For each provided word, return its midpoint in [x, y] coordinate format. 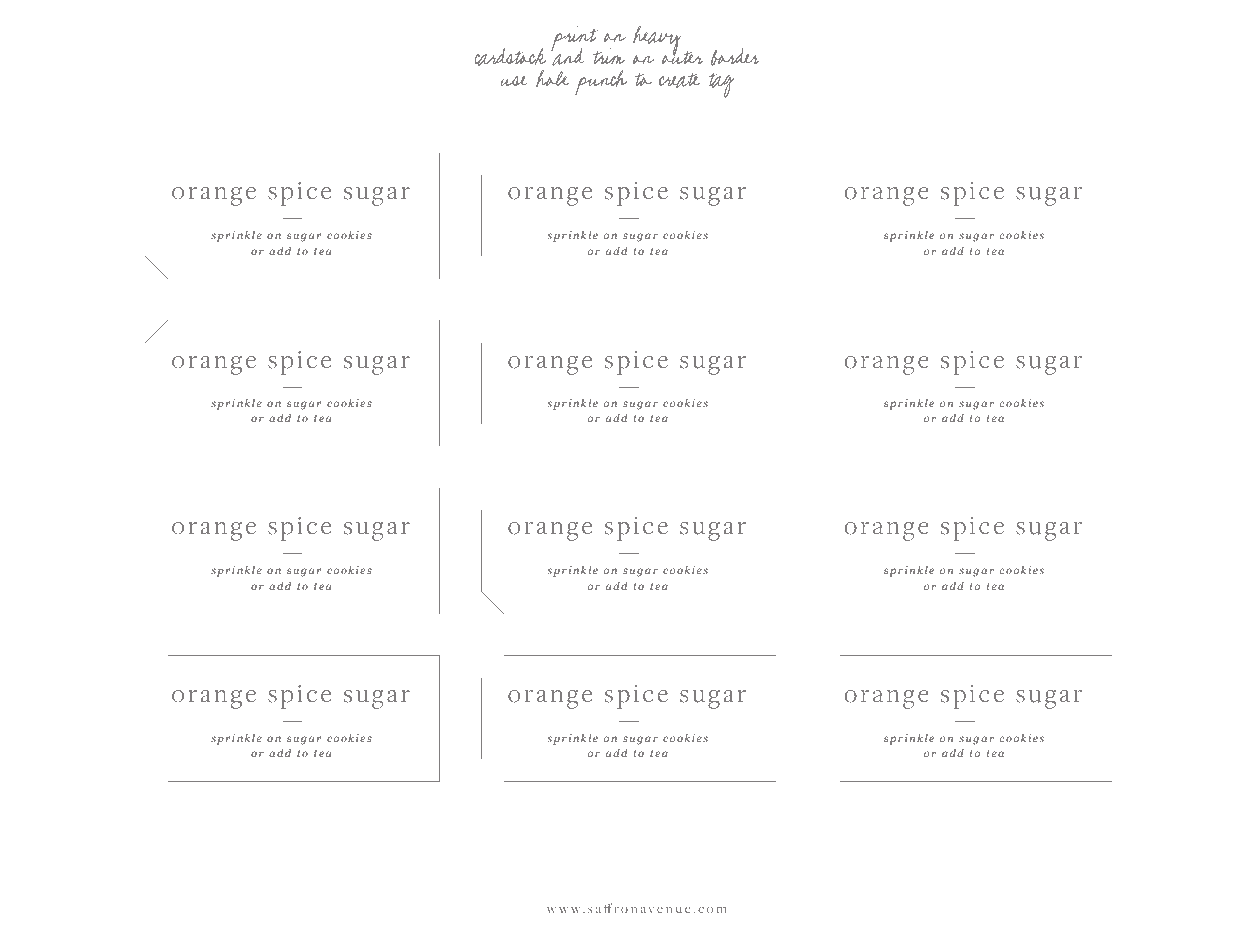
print [576, 40]
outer [682, 57]
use [514, 81]
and [567, 56]
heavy [657, 42]
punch [601, 83]
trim [609, 56]
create [679, 80]
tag [721, 85]
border [735, 57]
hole [552, 78]
